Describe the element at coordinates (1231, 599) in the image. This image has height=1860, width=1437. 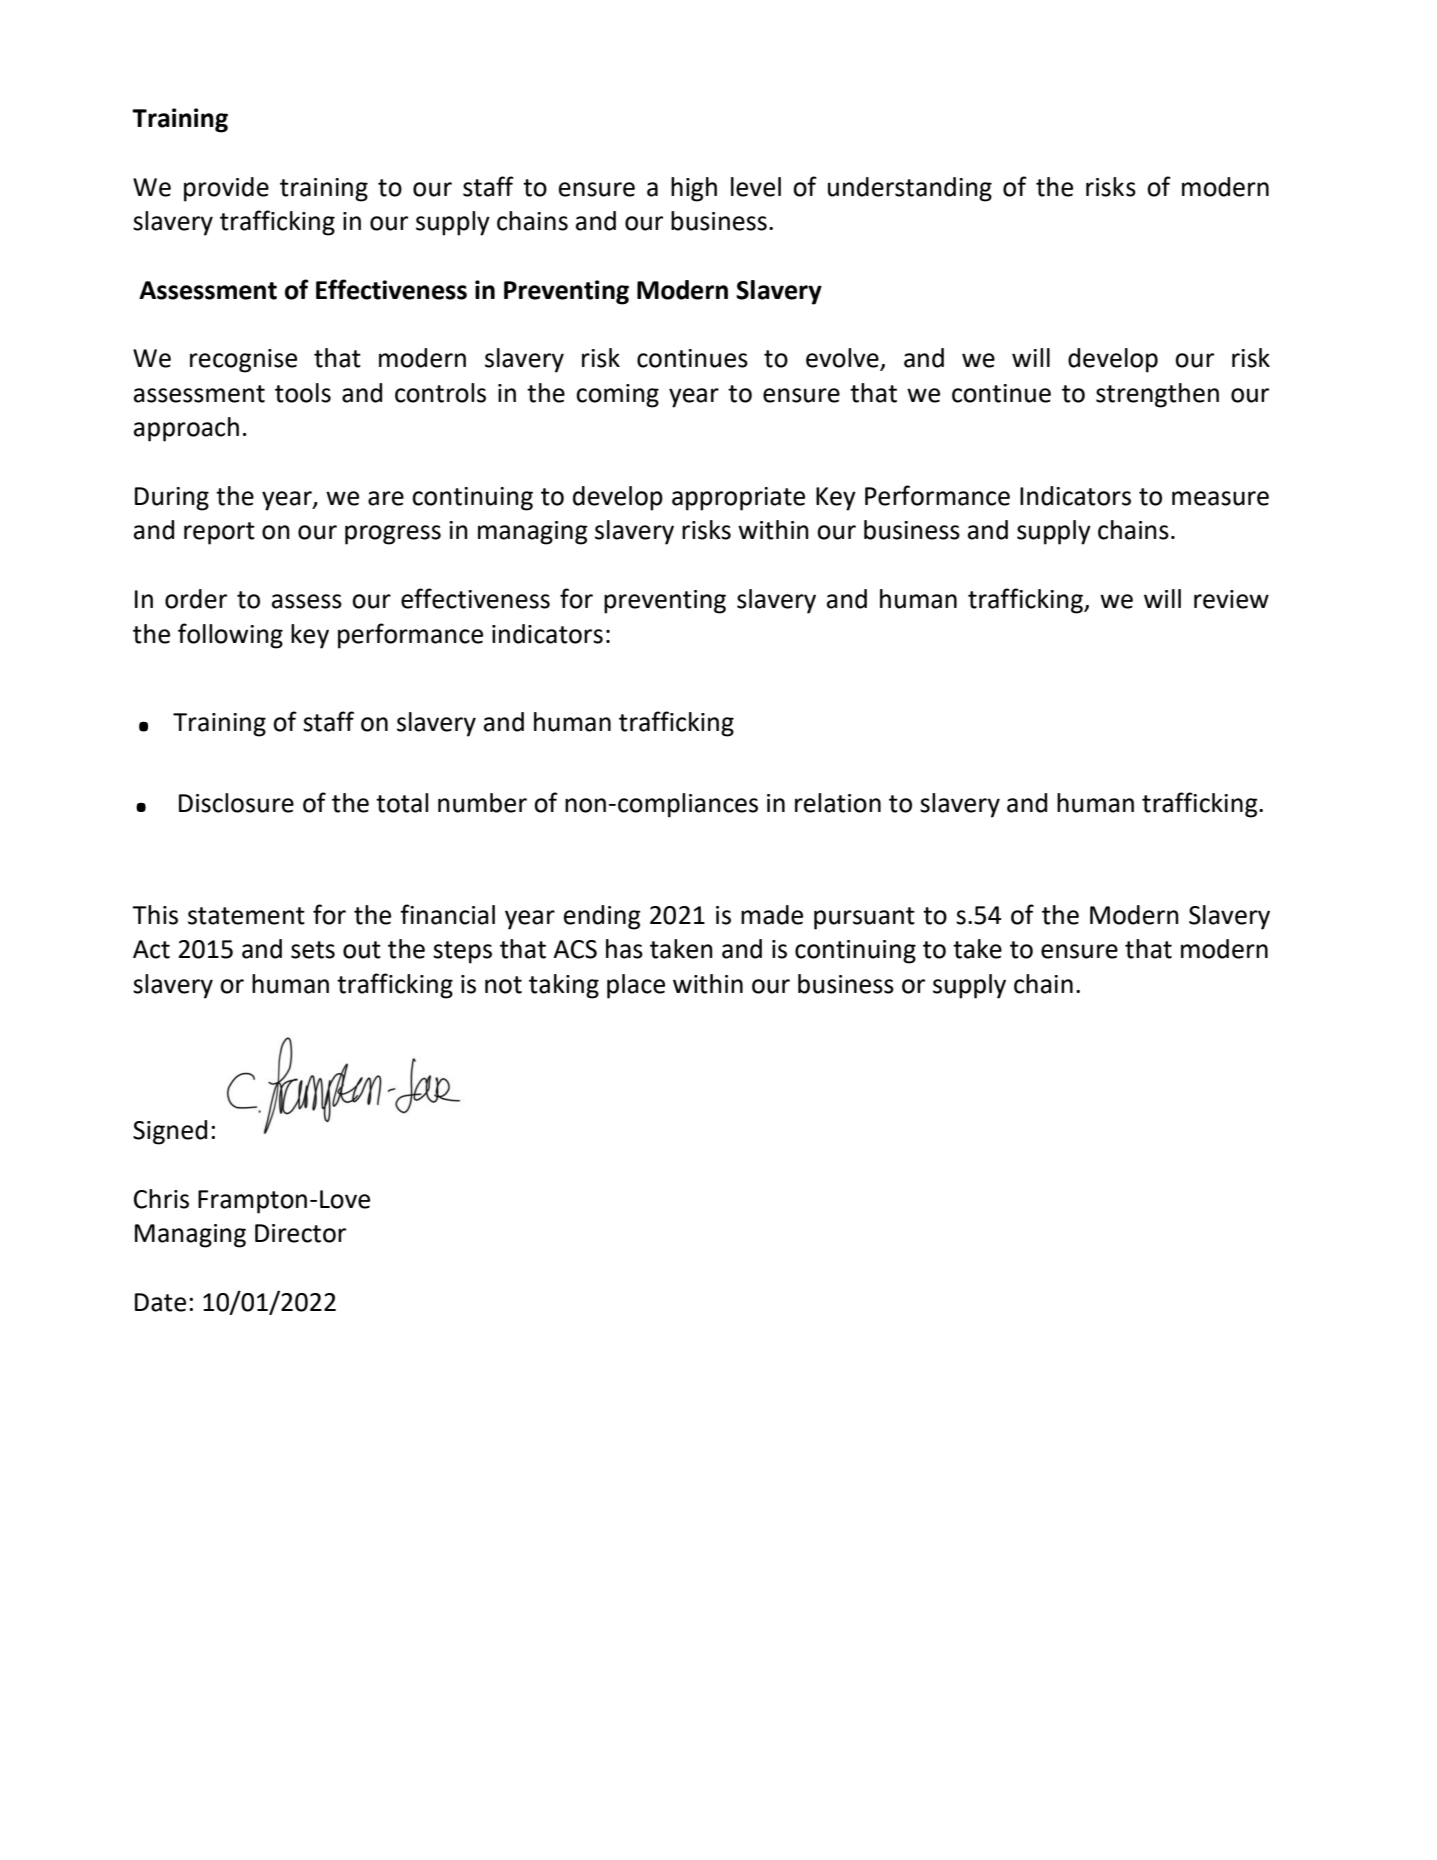
I see `review` at that location.
